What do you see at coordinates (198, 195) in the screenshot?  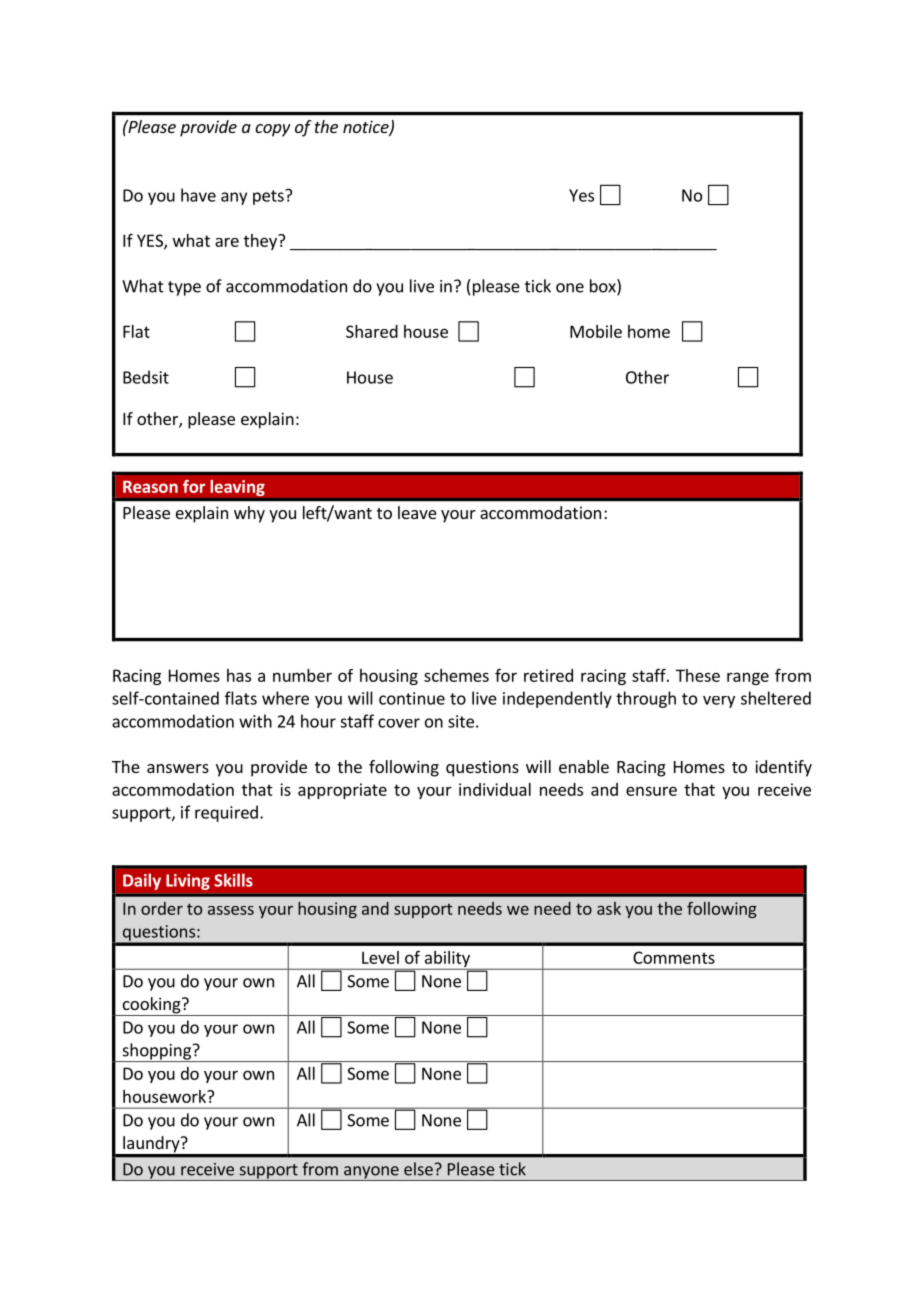 I see `have` at bounding box center [198, 195].
